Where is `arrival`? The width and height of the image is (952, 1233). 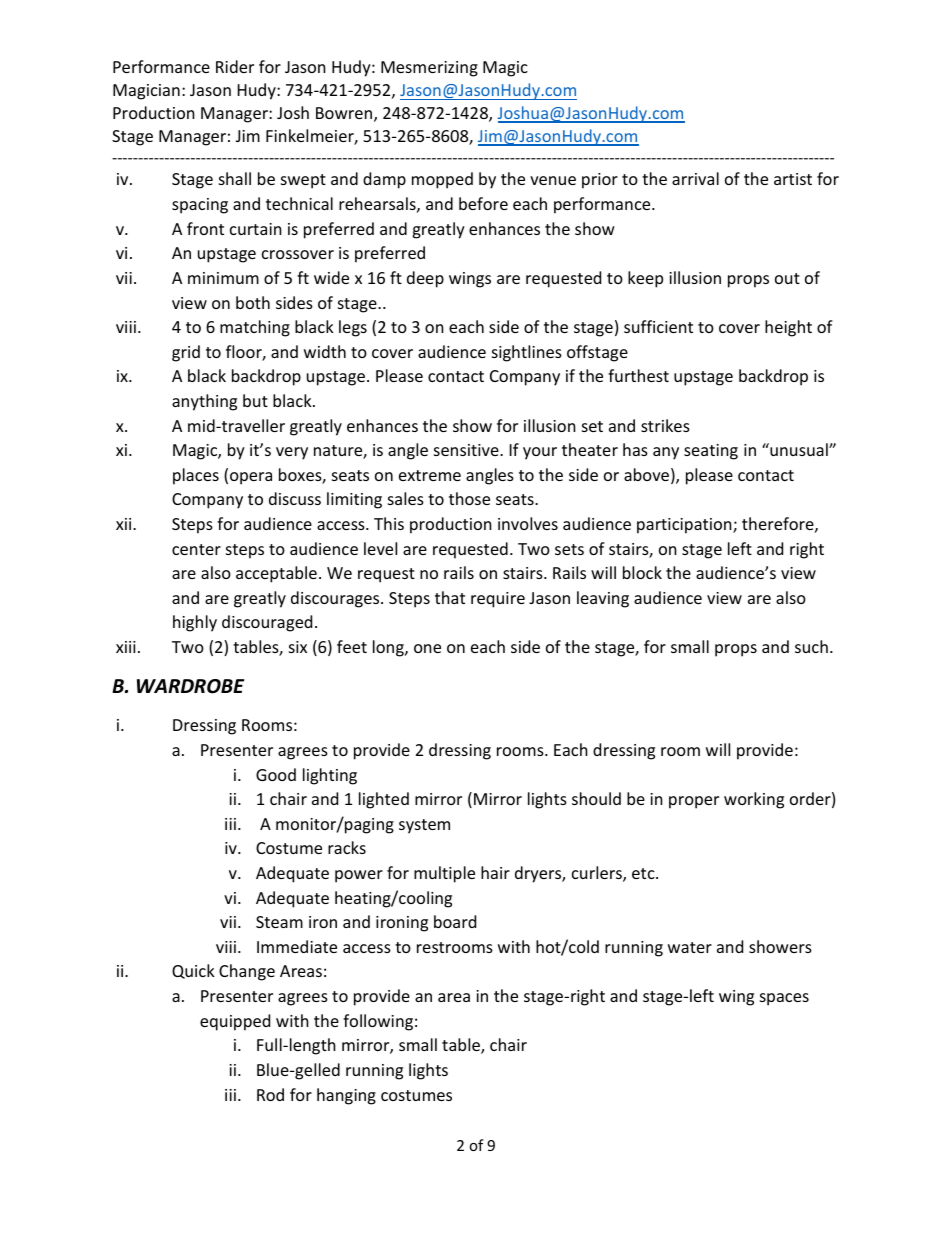 arrival is located at coordinates (695, 178).
